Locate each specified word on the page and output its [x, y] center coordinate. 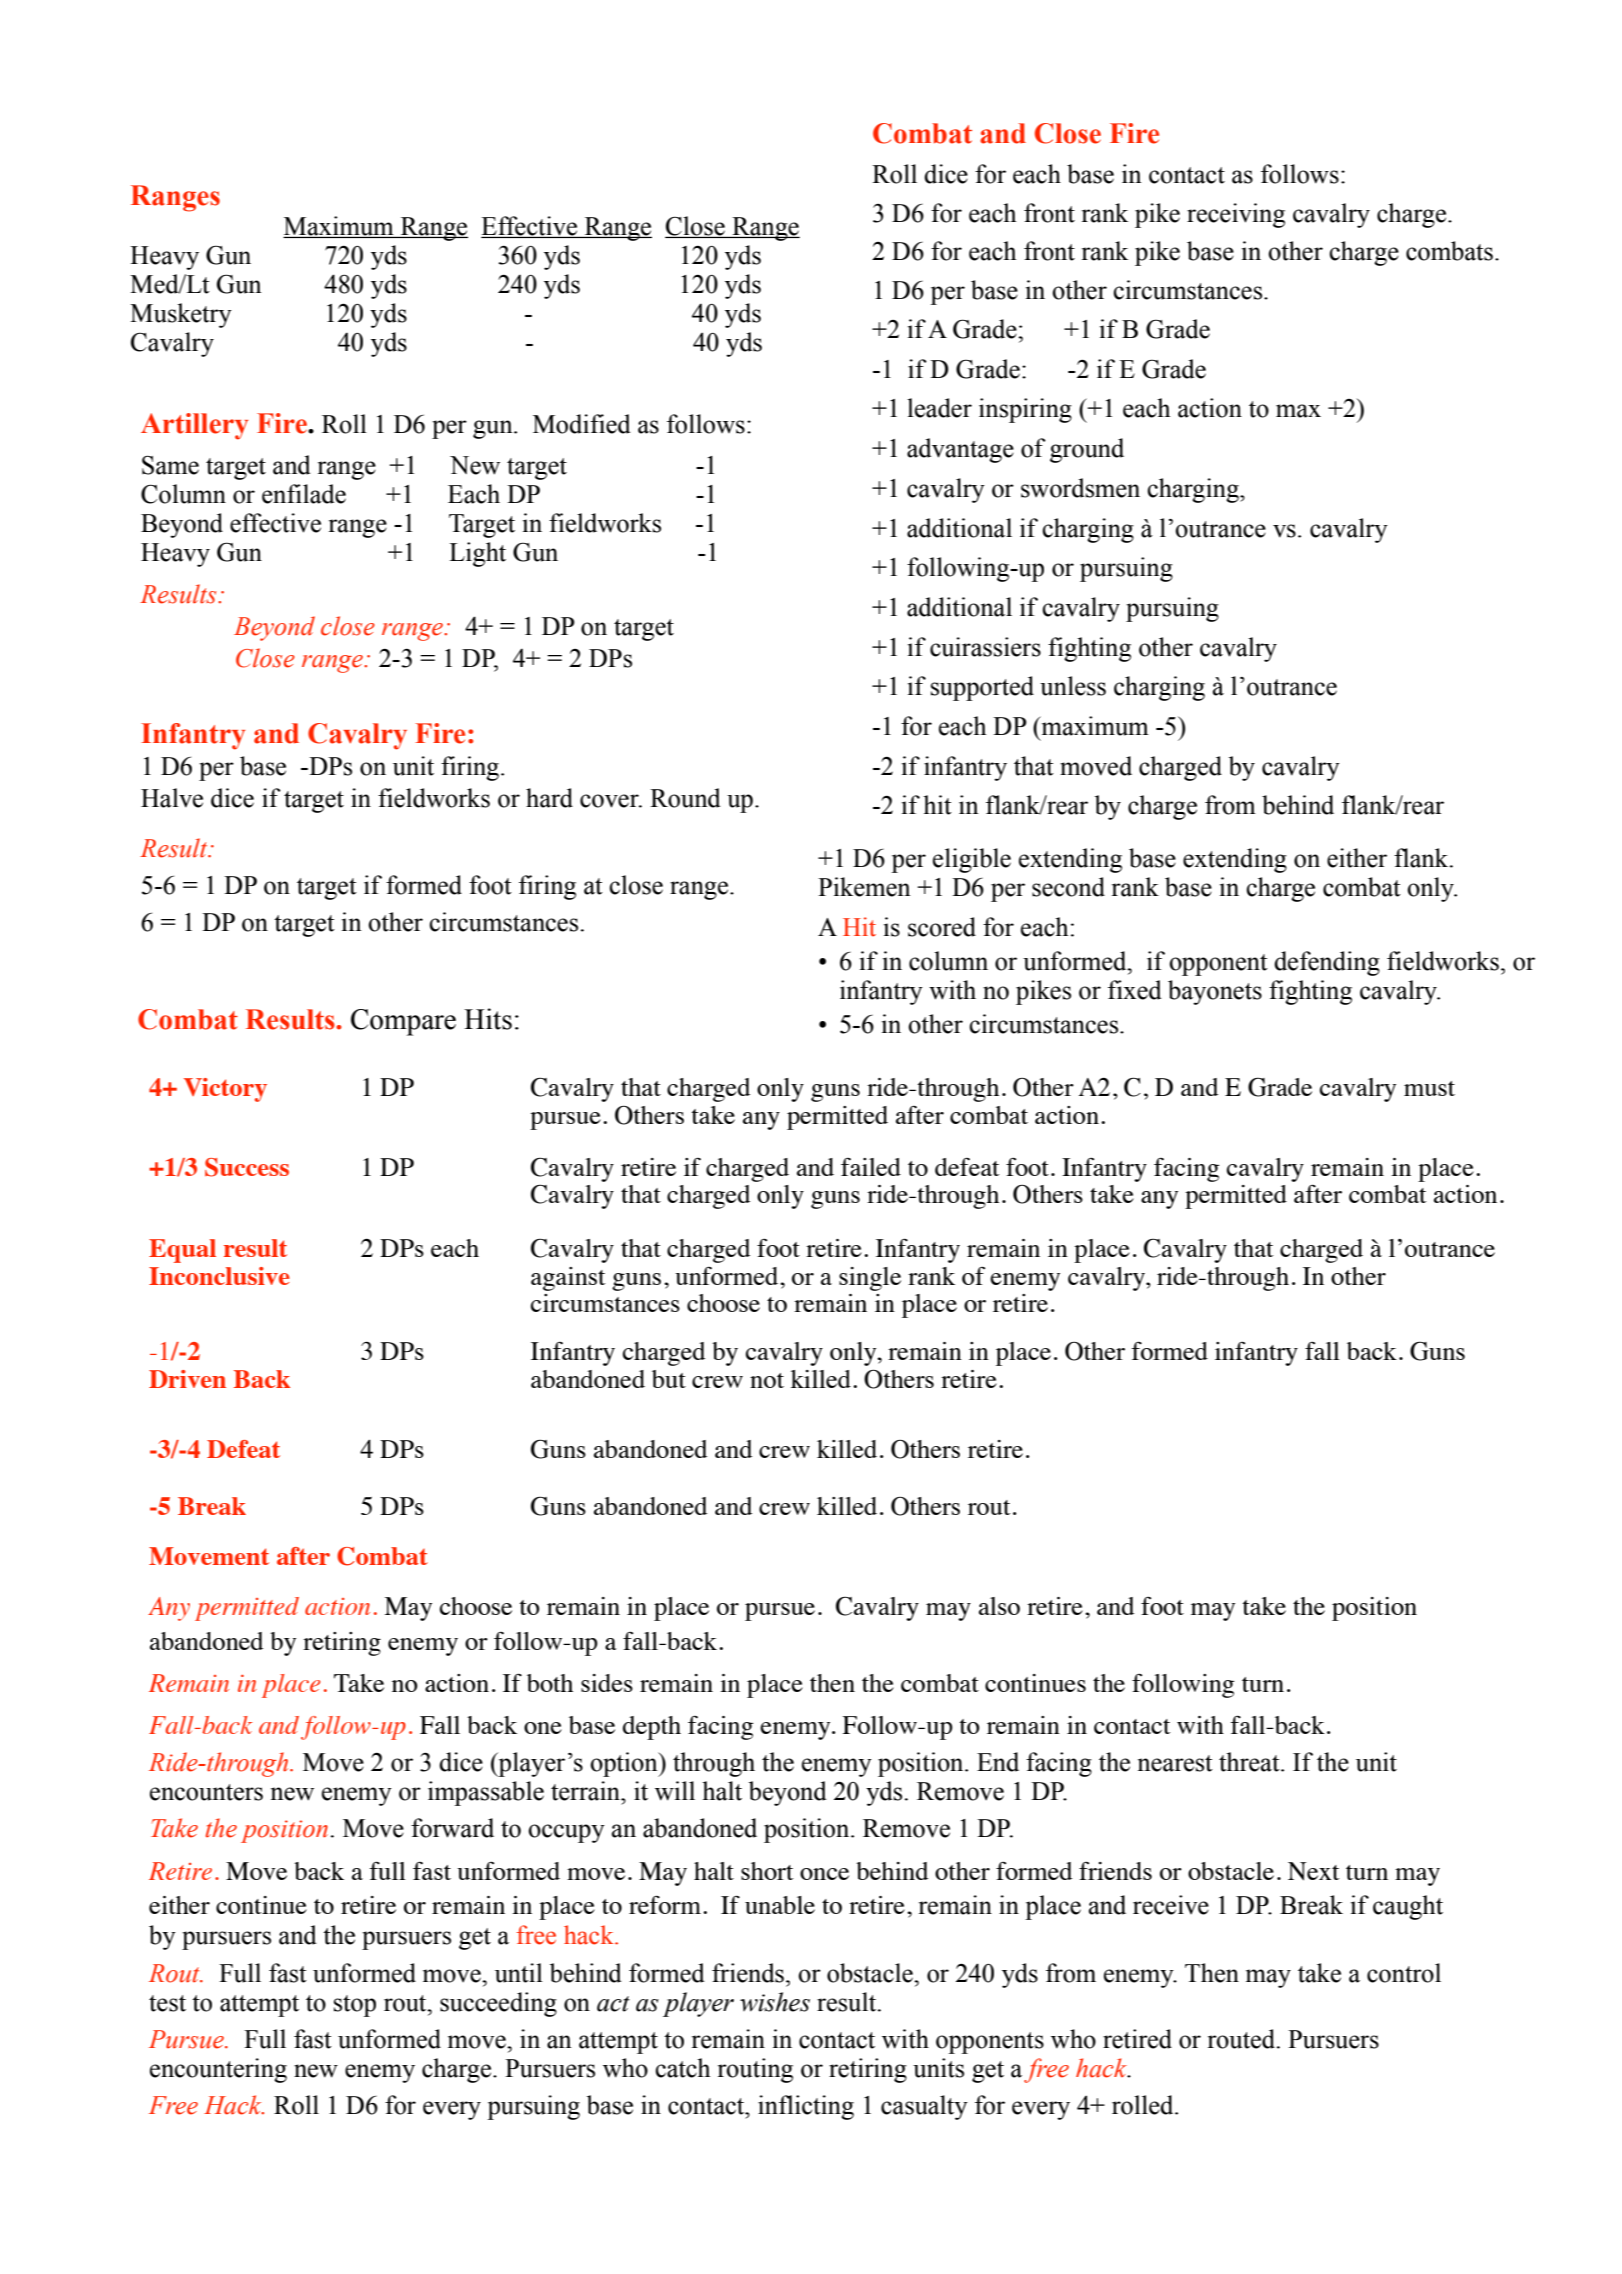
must [1429, 1088]
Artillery [194, 426]
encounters [206, 1792]
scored [942, 927]
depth [652, 1728]
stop [355, 2006]
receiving [1236, 215]
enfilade [304, 494]
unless [1073, 686]
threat [1250, 1762]
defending [1327, 963]
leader [939, 408]
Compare [403, 1022]
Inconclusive [219, 1276]
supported [982, 688]
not [767, 1380]
